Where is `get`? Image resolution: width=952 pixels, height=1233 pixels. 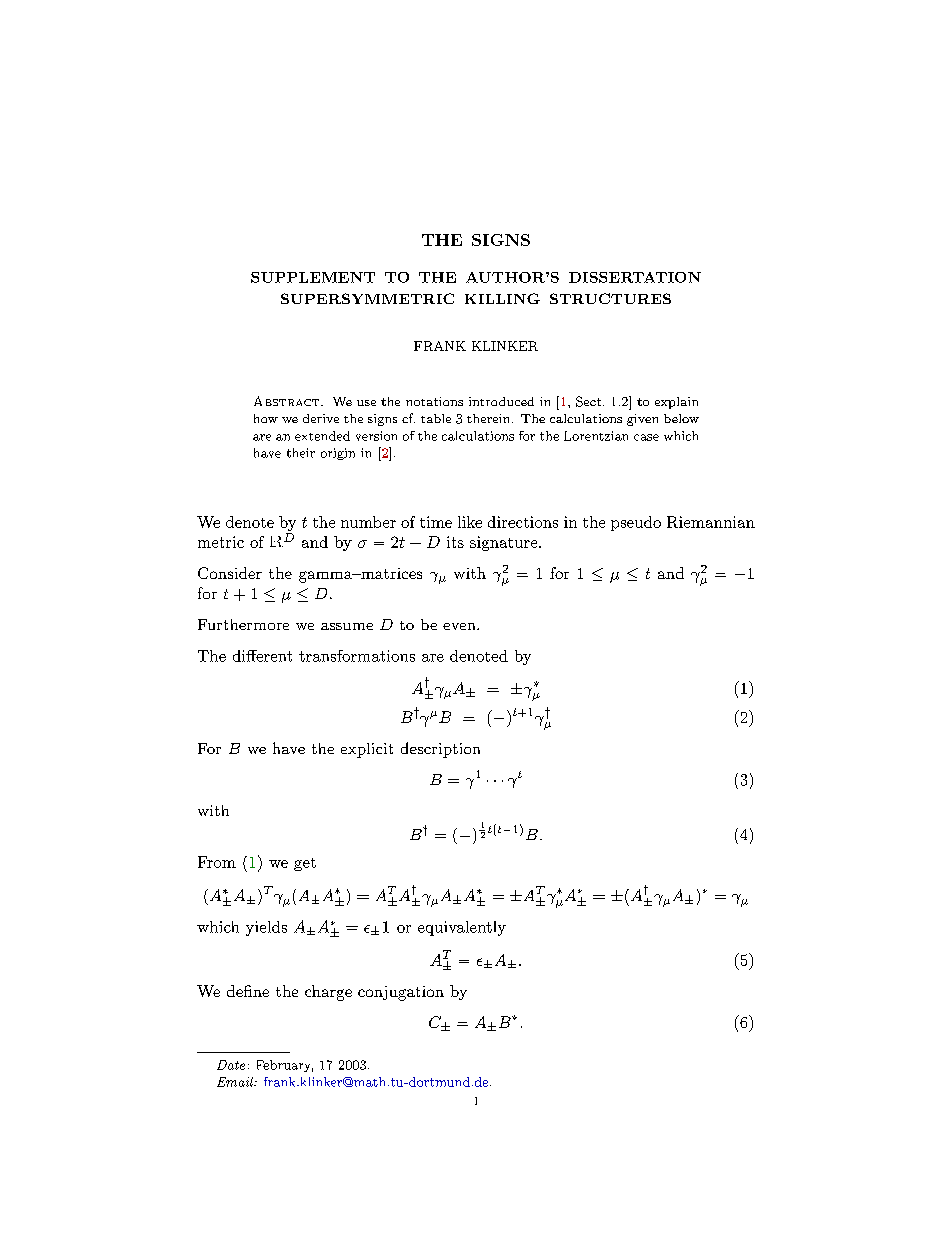
get is located at coordinates (305, 864).
